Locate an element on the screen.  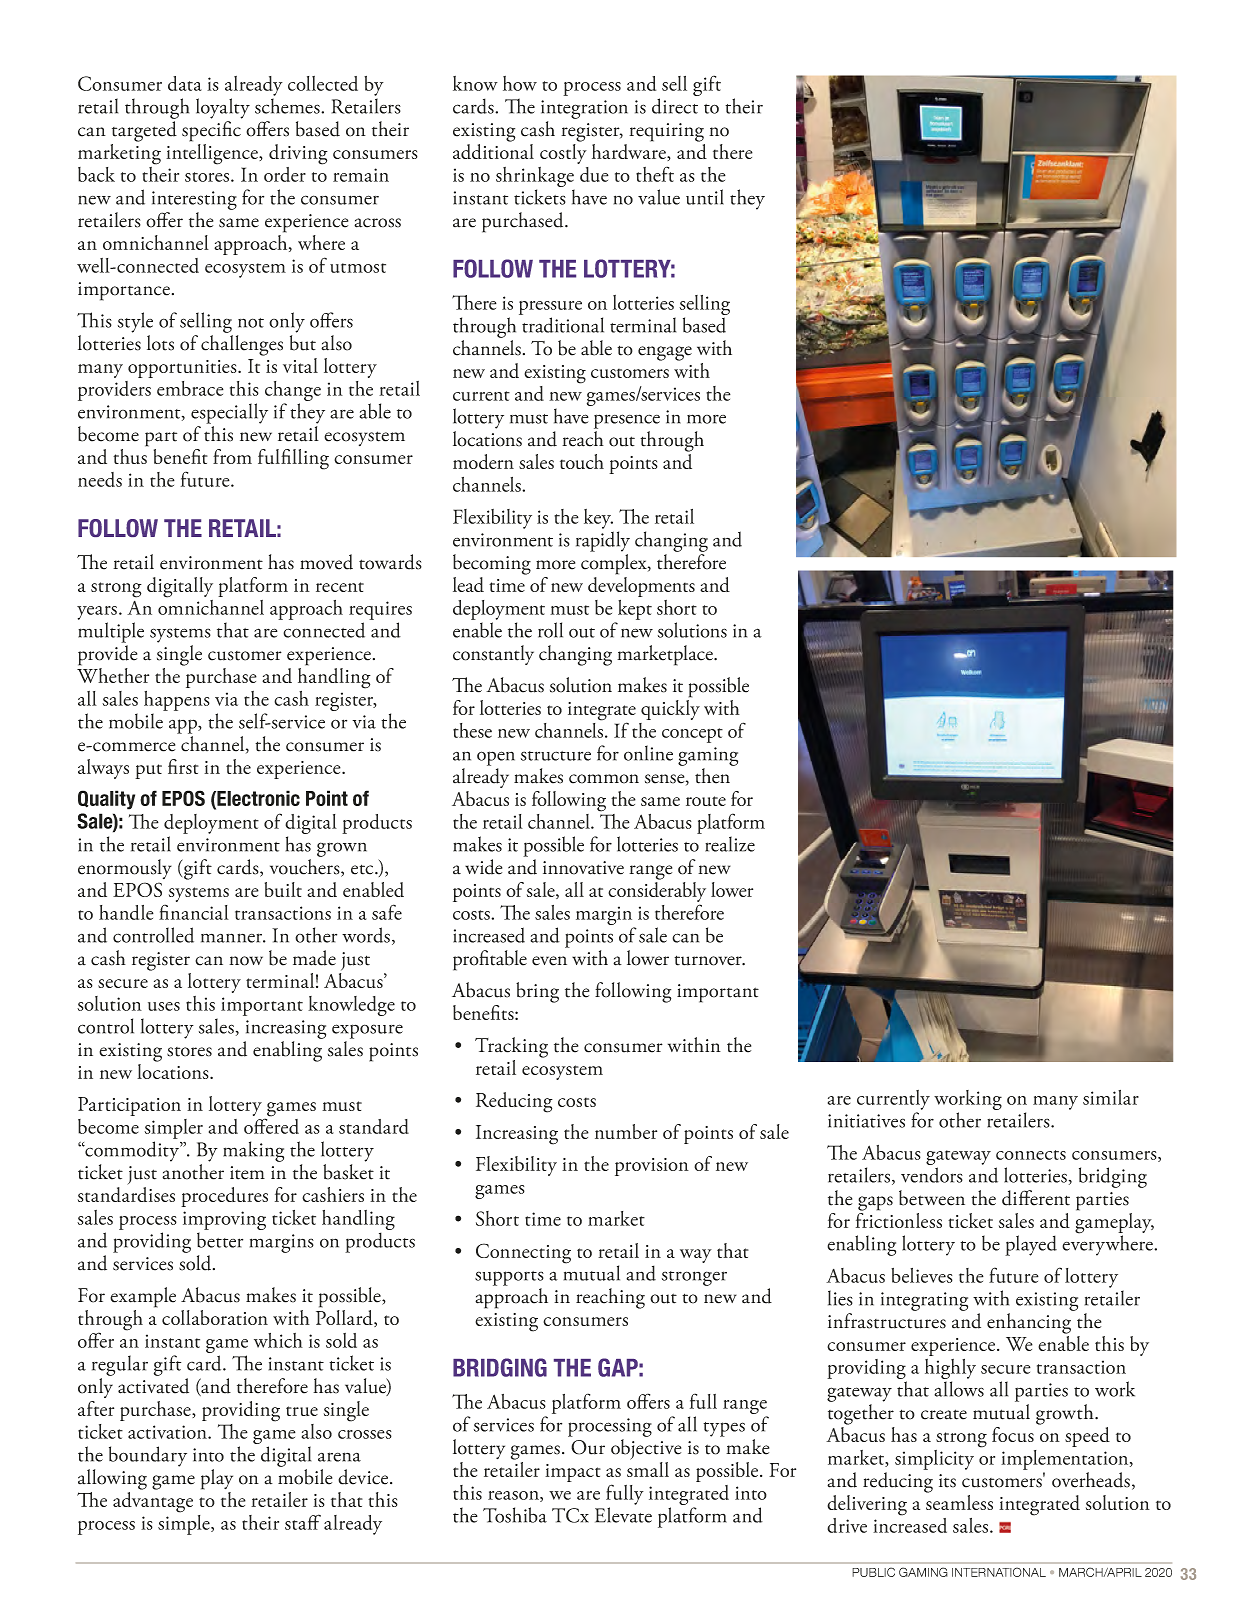
advantage is located at coordinates (153, 1502).
